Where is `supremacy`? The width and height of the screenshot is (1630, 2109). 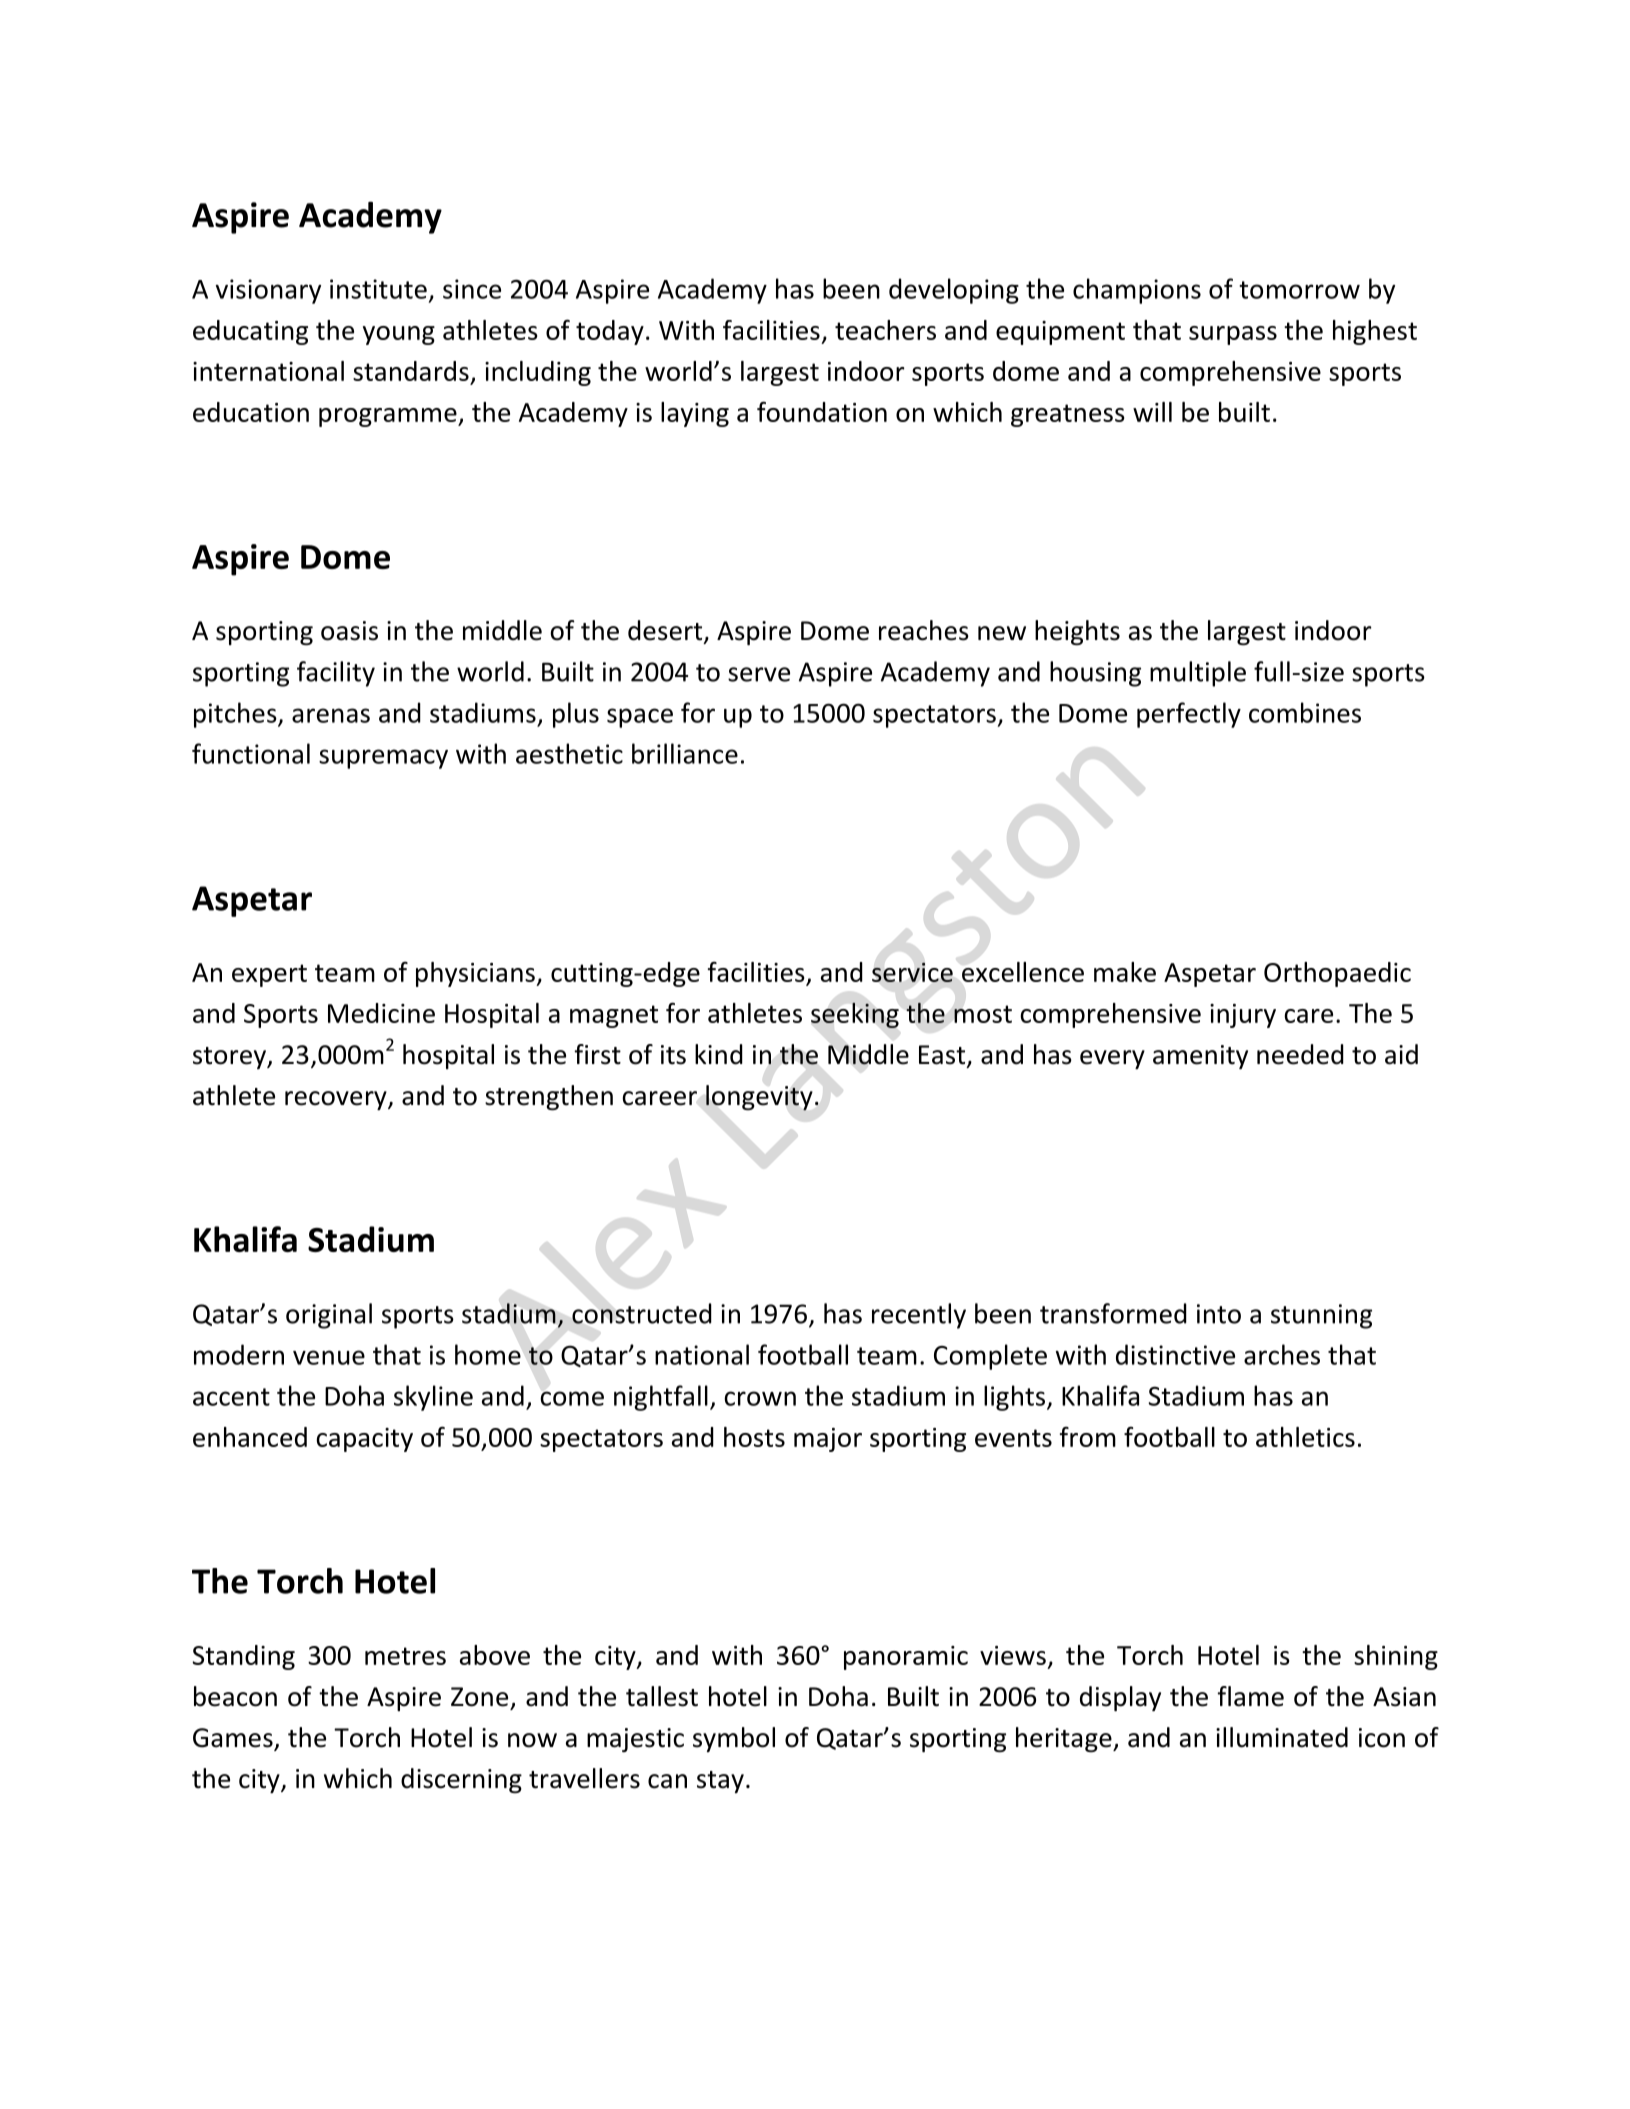
supremacy is located at coordinates (383, 759).
